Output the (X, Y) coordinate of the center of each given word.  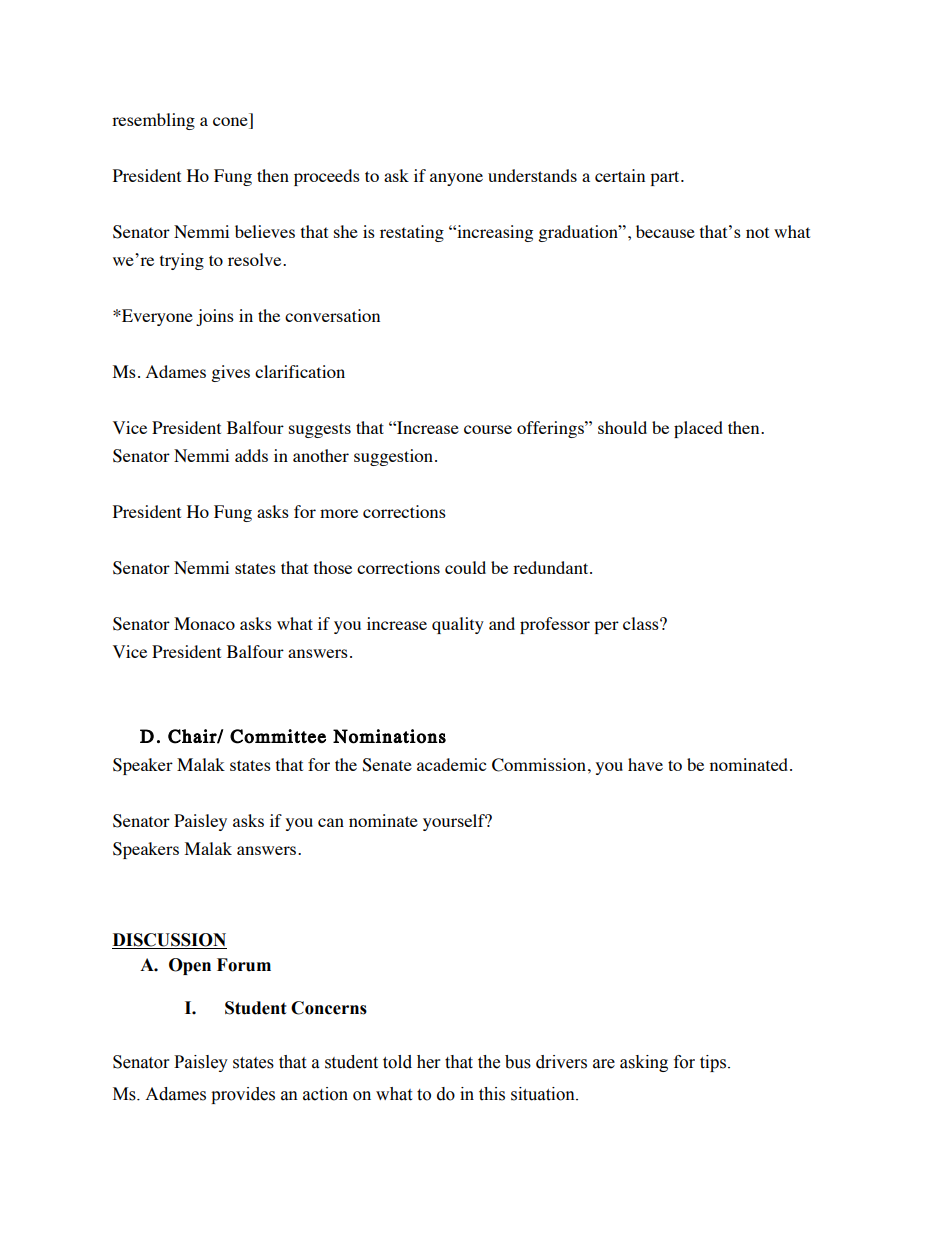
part (666, 178)
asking (644, 1063)
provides (243, 1095)
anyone (456, 179)
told (397, 1062)
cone (231, 123)
